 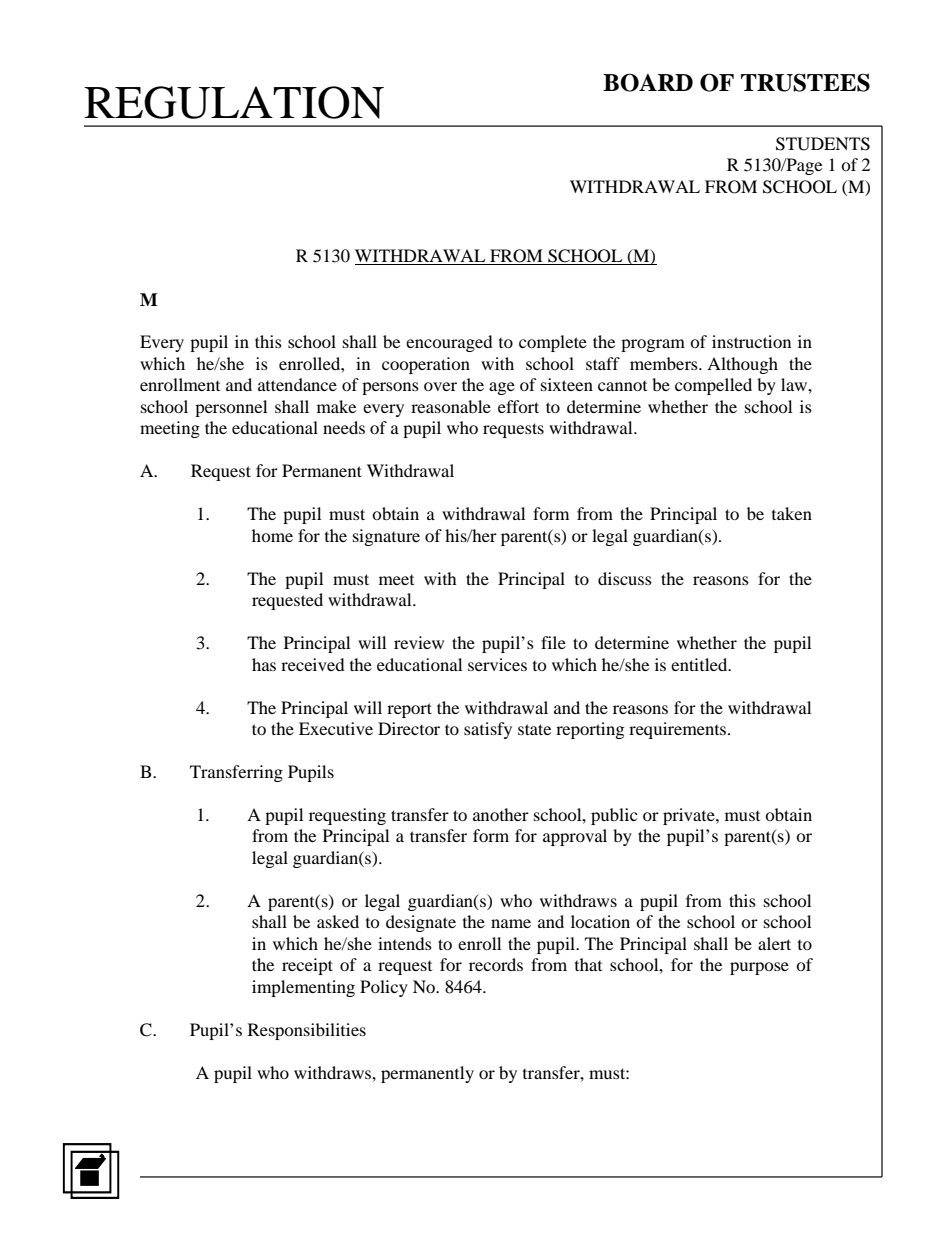 I want to click on compelled, so click(x=713, y=386).
